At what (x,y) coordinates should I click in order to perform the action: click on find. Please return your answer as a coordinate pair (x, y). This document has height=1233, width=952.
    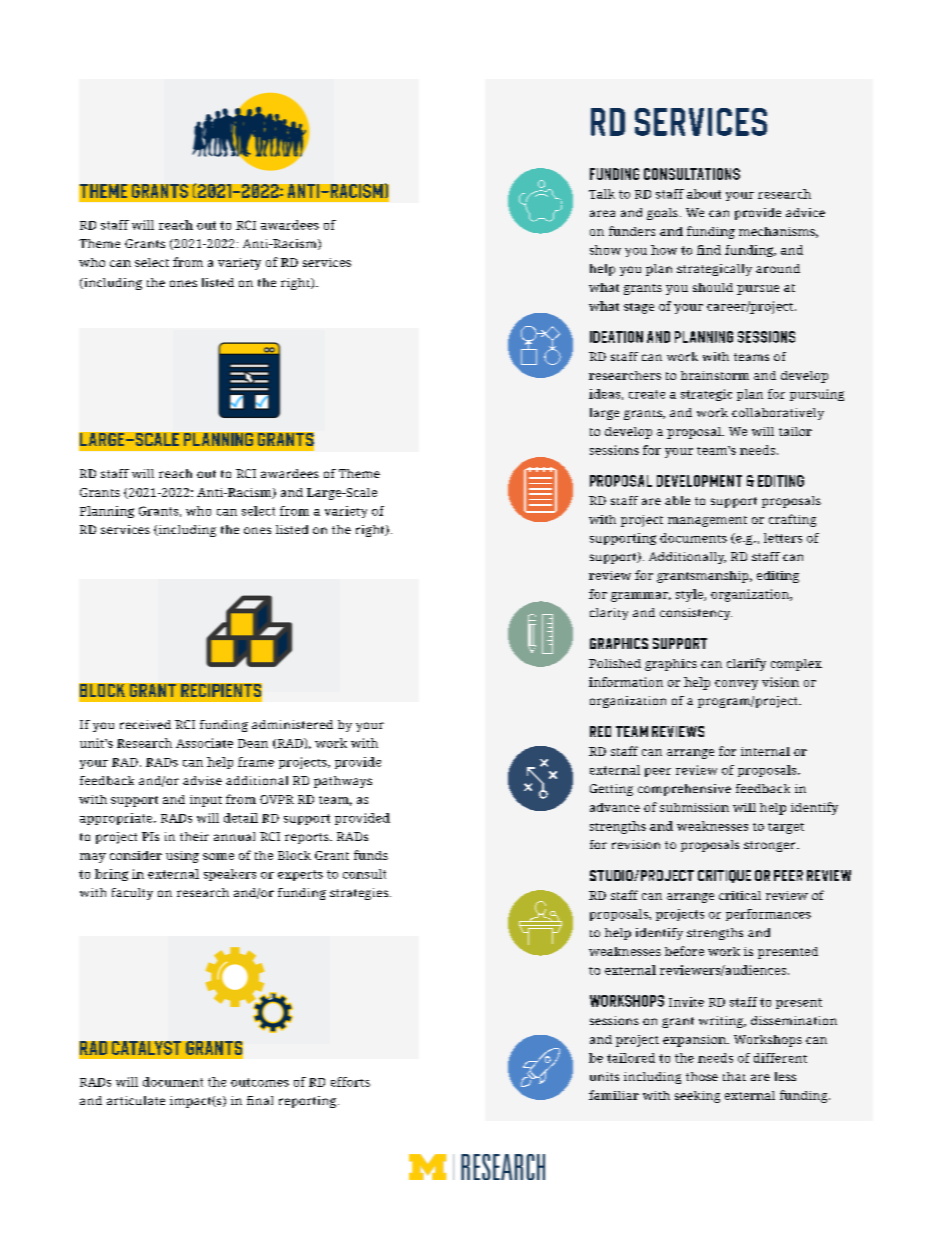
    Looking at the image, I should click on (709, 250).
